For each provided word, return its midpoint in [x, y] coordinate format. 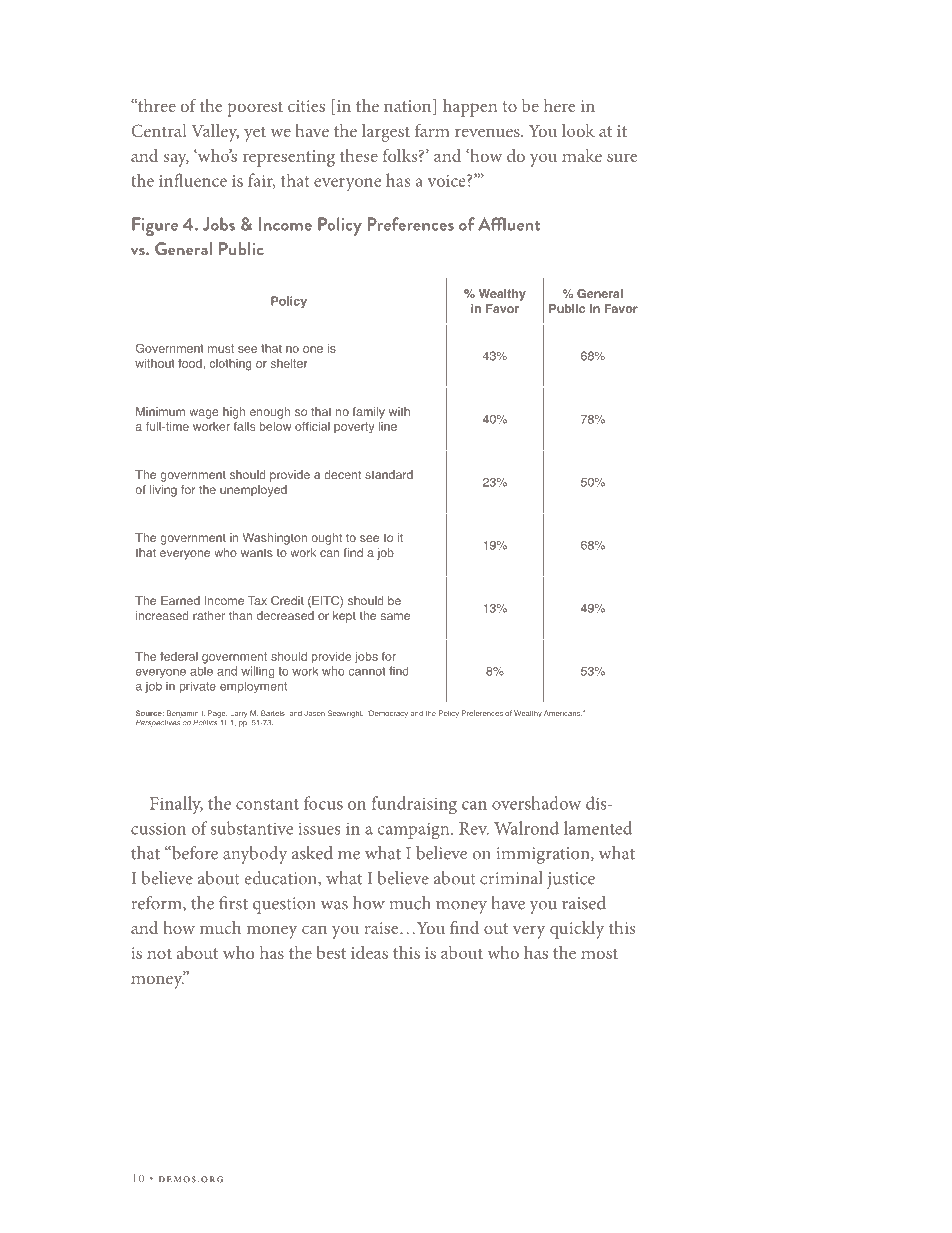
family [369, 413]
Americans [563, 713]
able [201, 671]
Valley [215, 133]
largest [386, 133]
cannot [367, 671]
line [388, 426]
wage [204, 414]
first [233, 903]
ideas [369, 952]
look [578, 130]
